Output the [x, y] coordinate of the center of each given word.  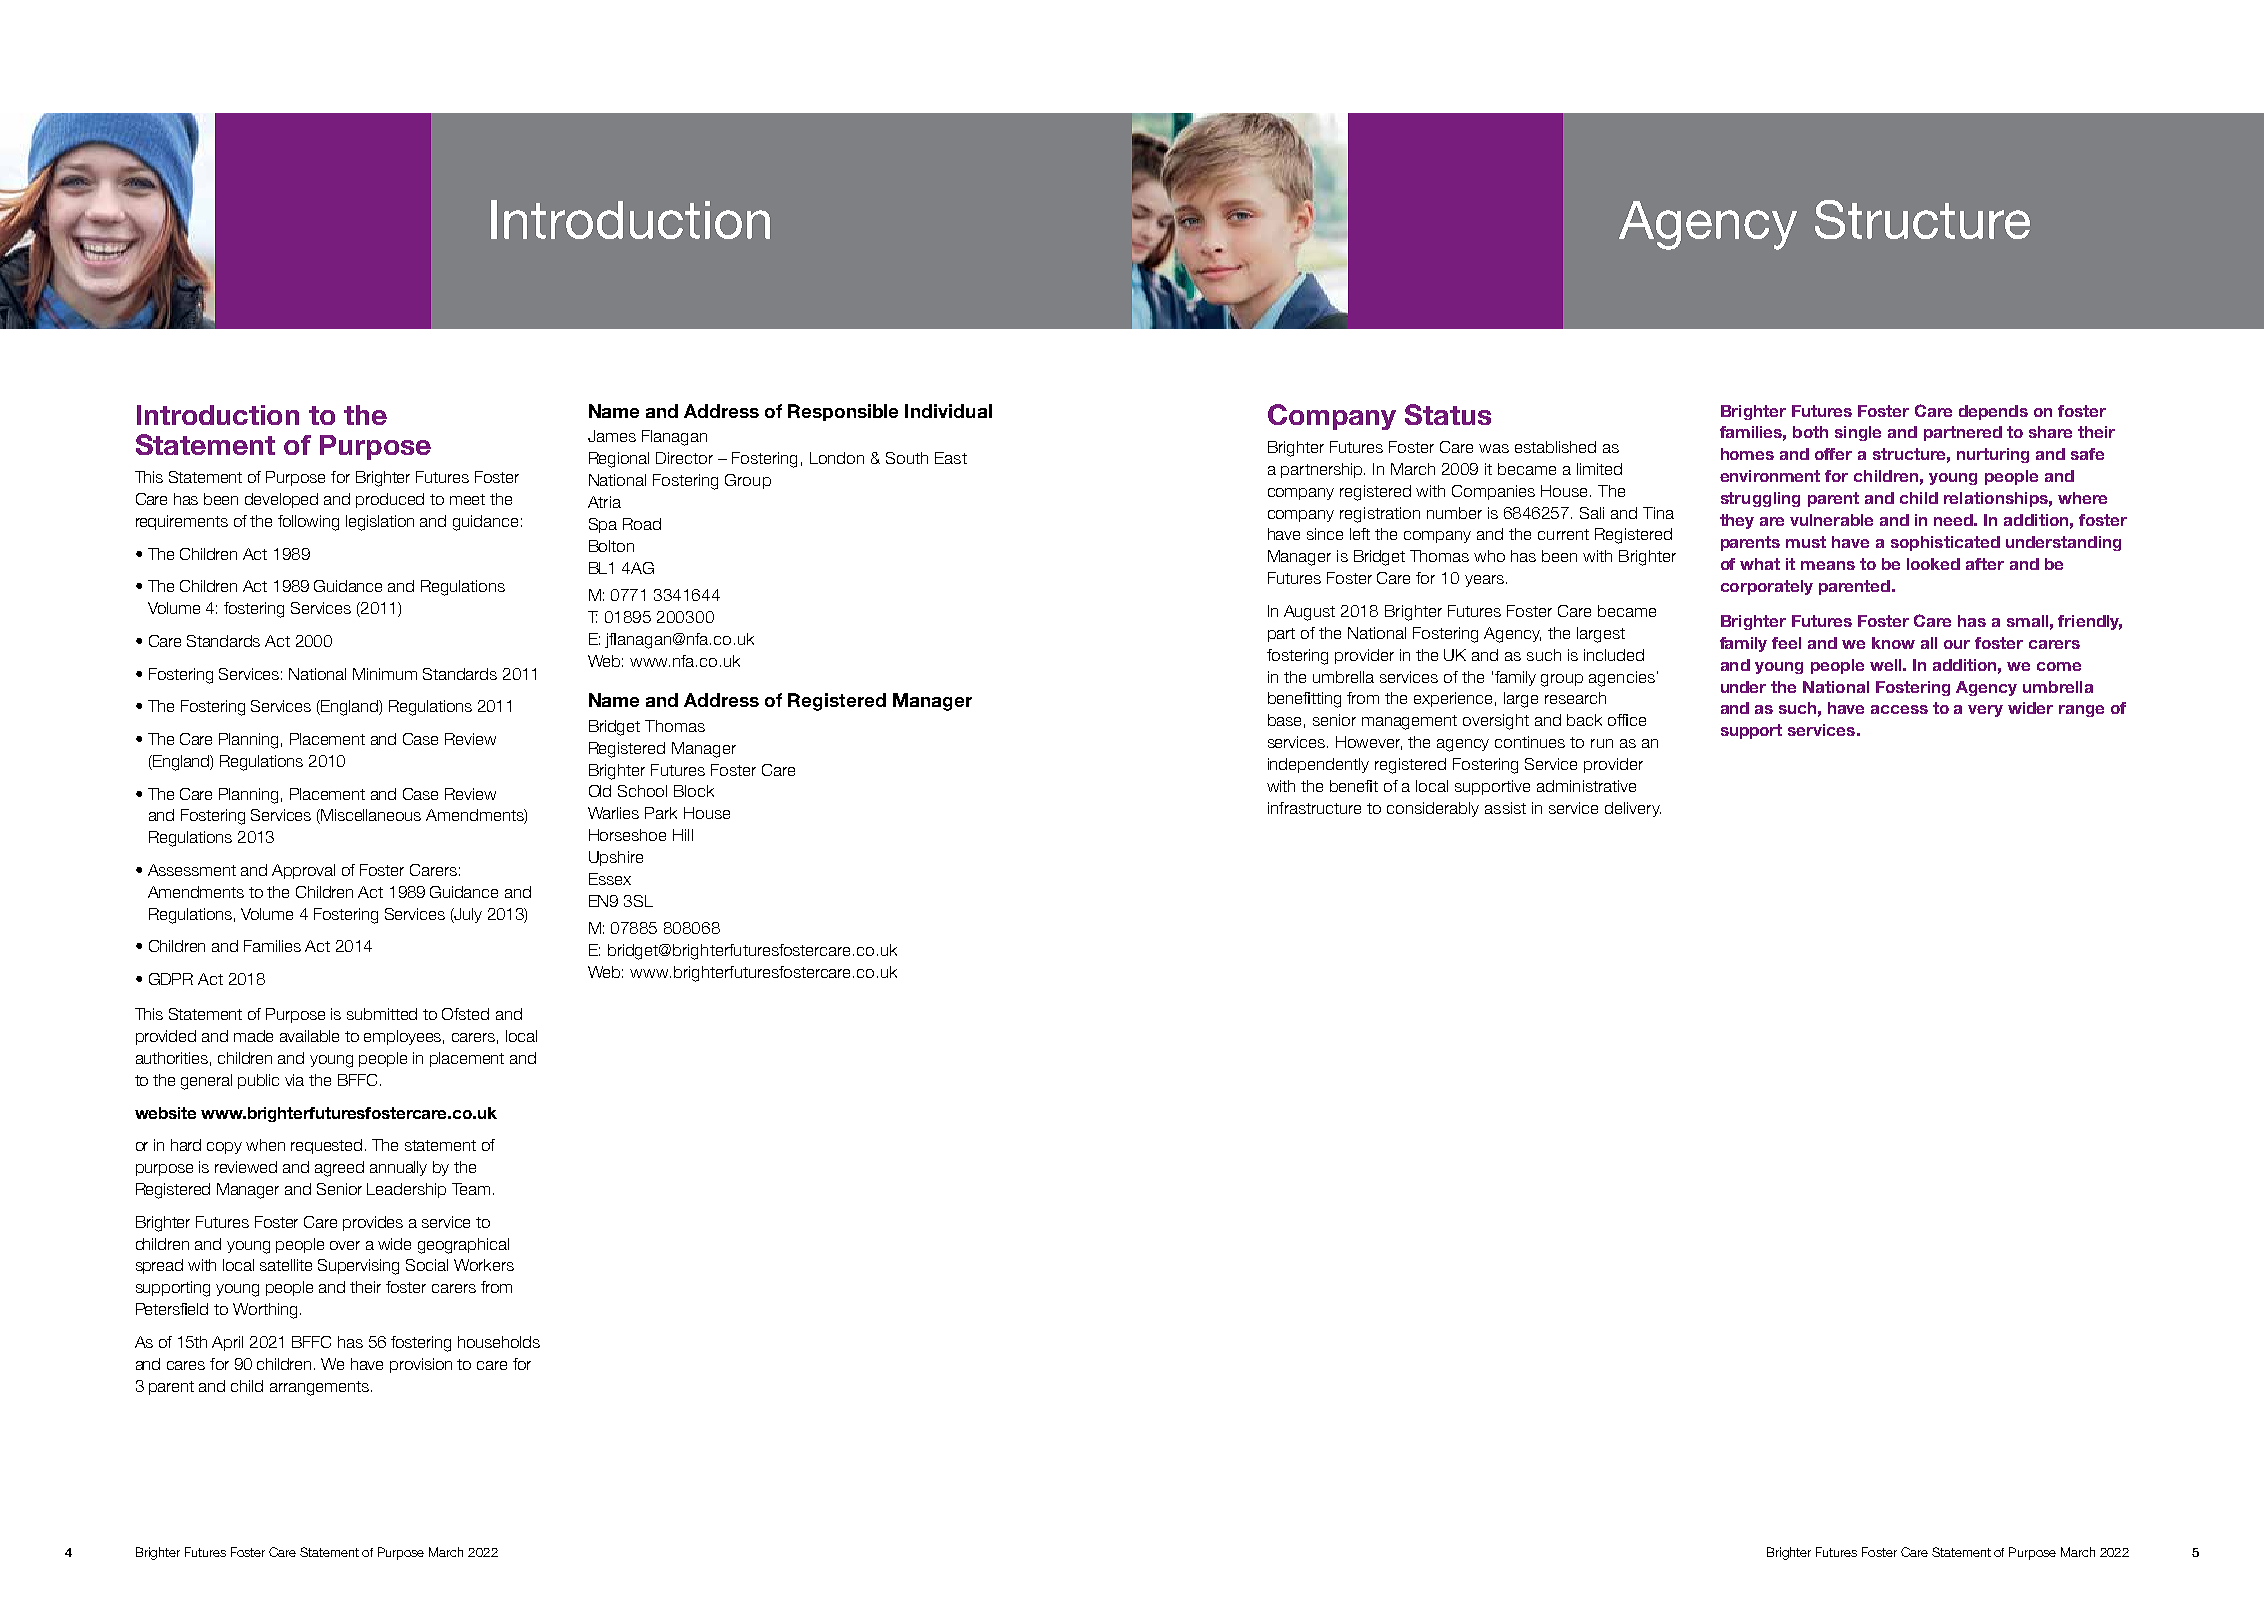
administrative [1586, 786]
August [1309, 613]
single [1858, 433]
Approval [303, 871]
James [612, 436]
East [951, 458]
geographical [463, 1246]
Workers [484, 1265]
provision [421, 1365]
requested [326, 1146]
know [1893, 643]
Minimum [385, 674]
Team [471, 1189]
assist [1505, 808]
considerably [1433, 809]
